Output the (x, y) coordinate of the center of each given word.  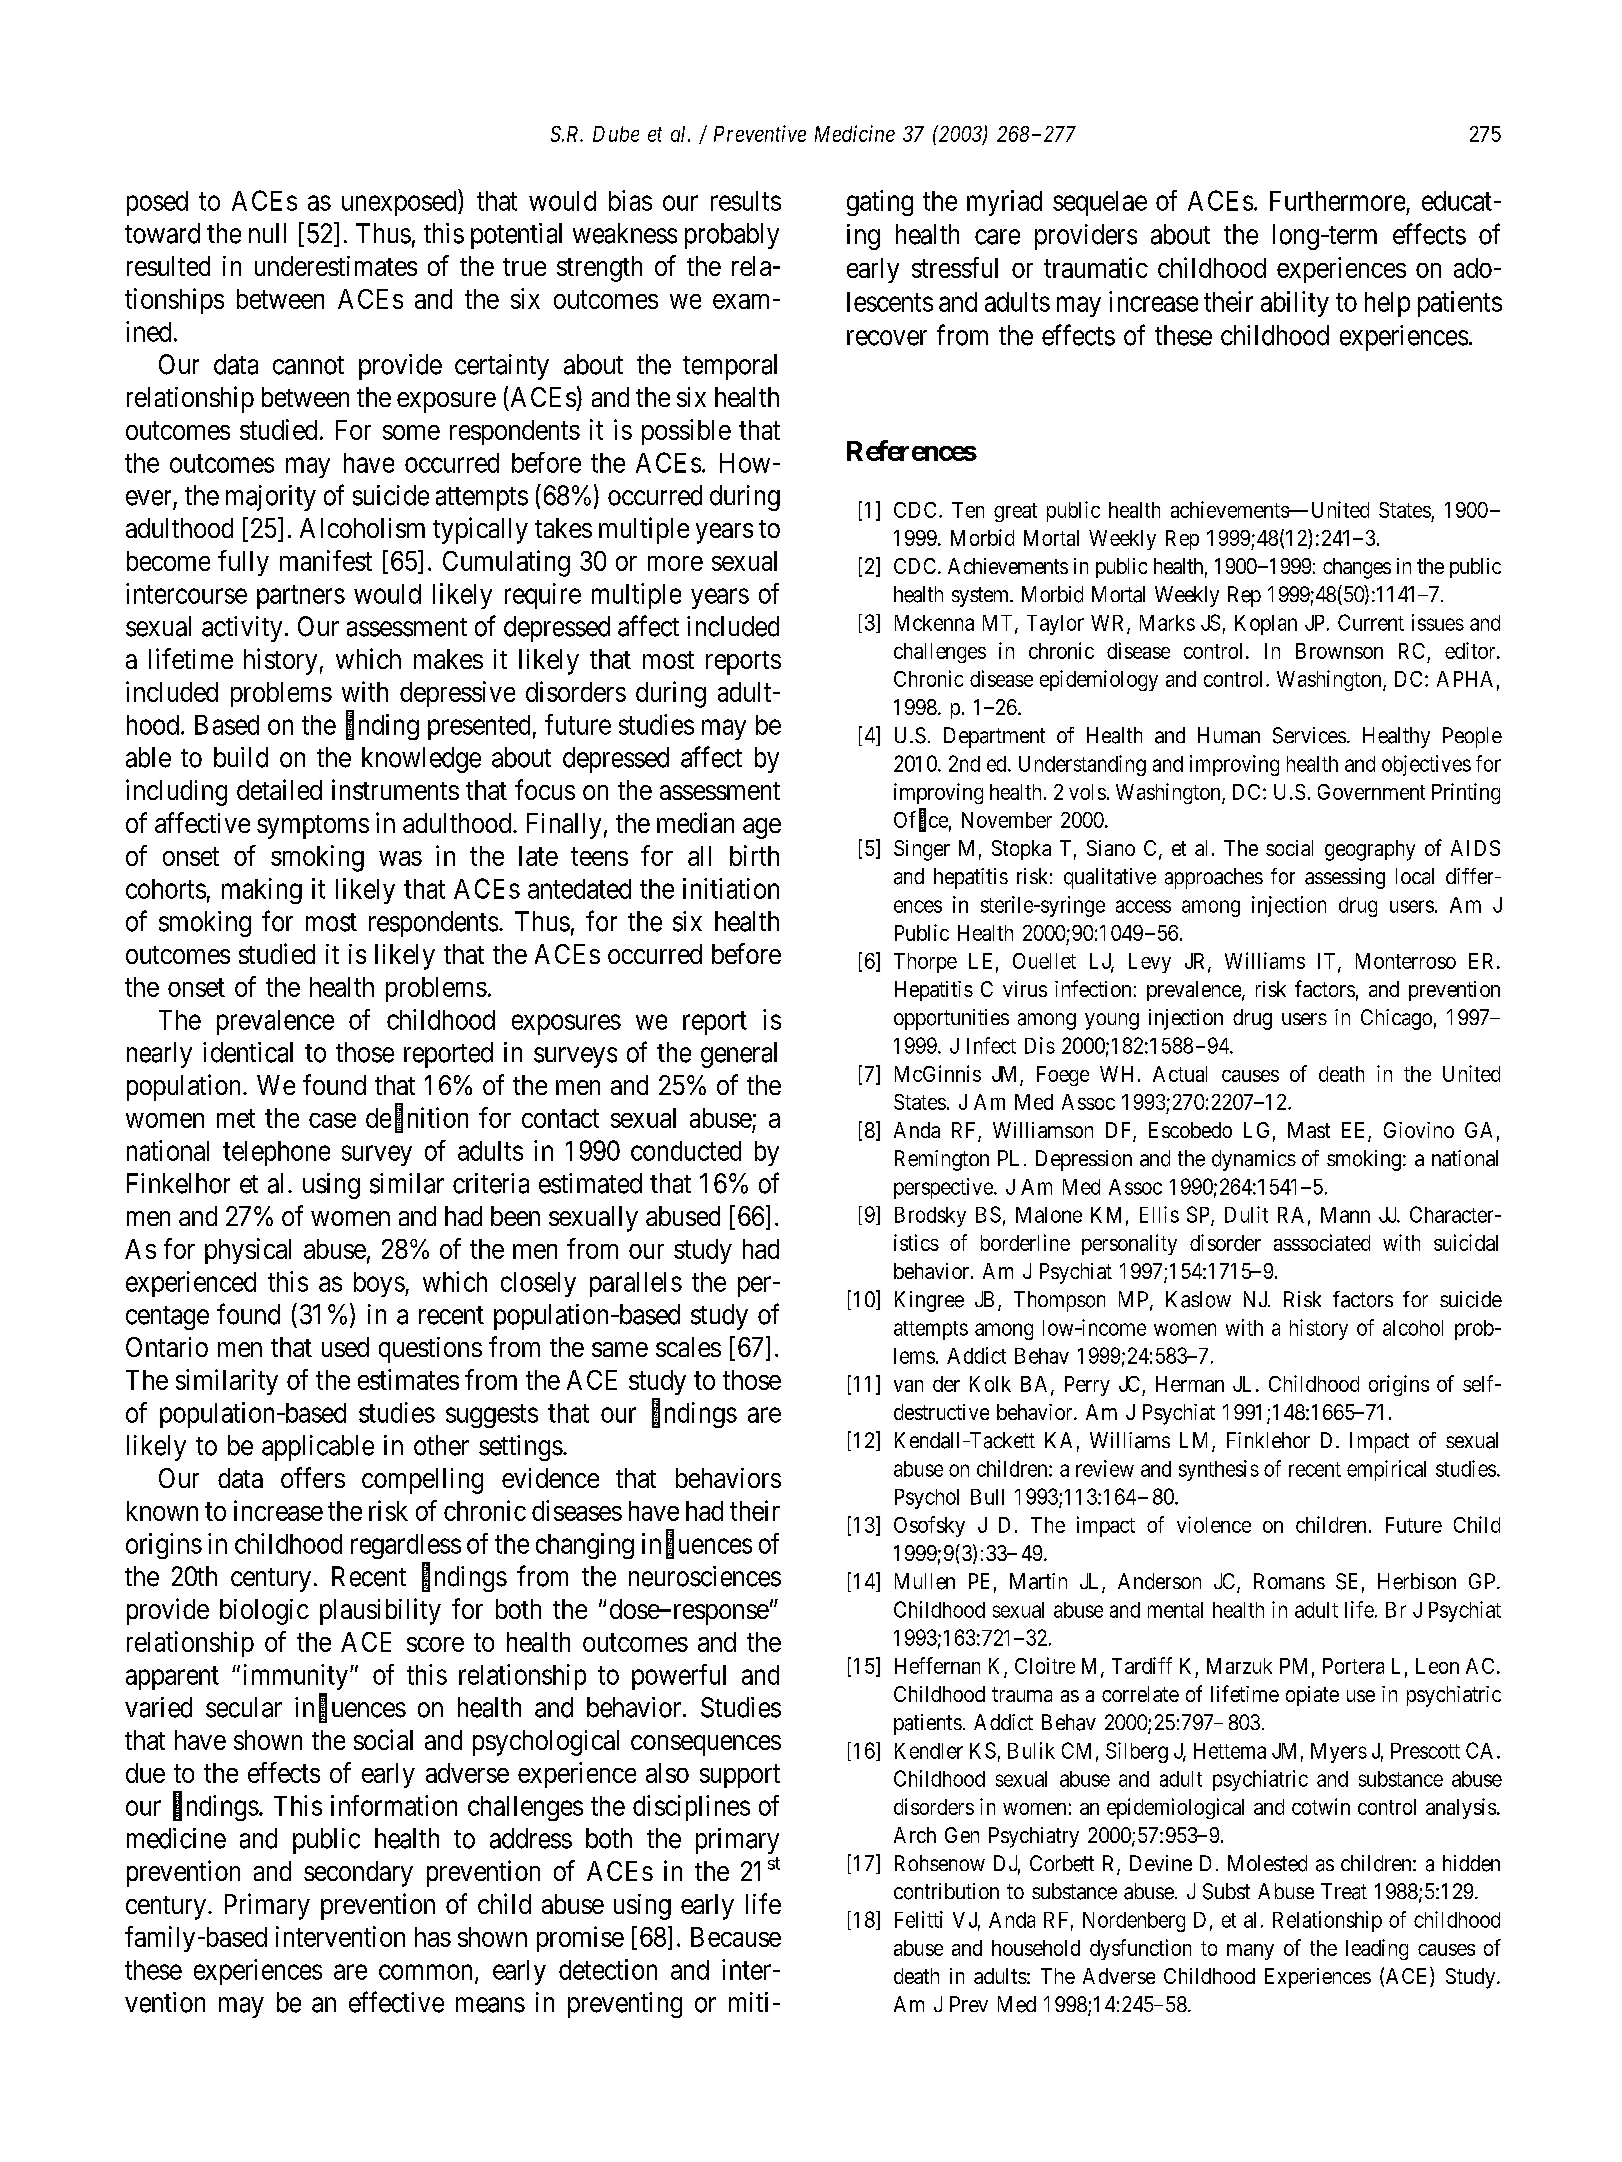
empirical (1386, 1470)
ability (1295, 304)
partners (301, 597)
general (739, 1055)
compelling (422, 1481)
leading (1377, 1949)
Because (736, 1937)
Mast (1309, 1130)
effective (396, 2002)
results (746, 201)
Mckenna (934, 623)
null (267, 233)
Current (1371, 622)
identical (248, 1052)
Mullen (925, 1581)
